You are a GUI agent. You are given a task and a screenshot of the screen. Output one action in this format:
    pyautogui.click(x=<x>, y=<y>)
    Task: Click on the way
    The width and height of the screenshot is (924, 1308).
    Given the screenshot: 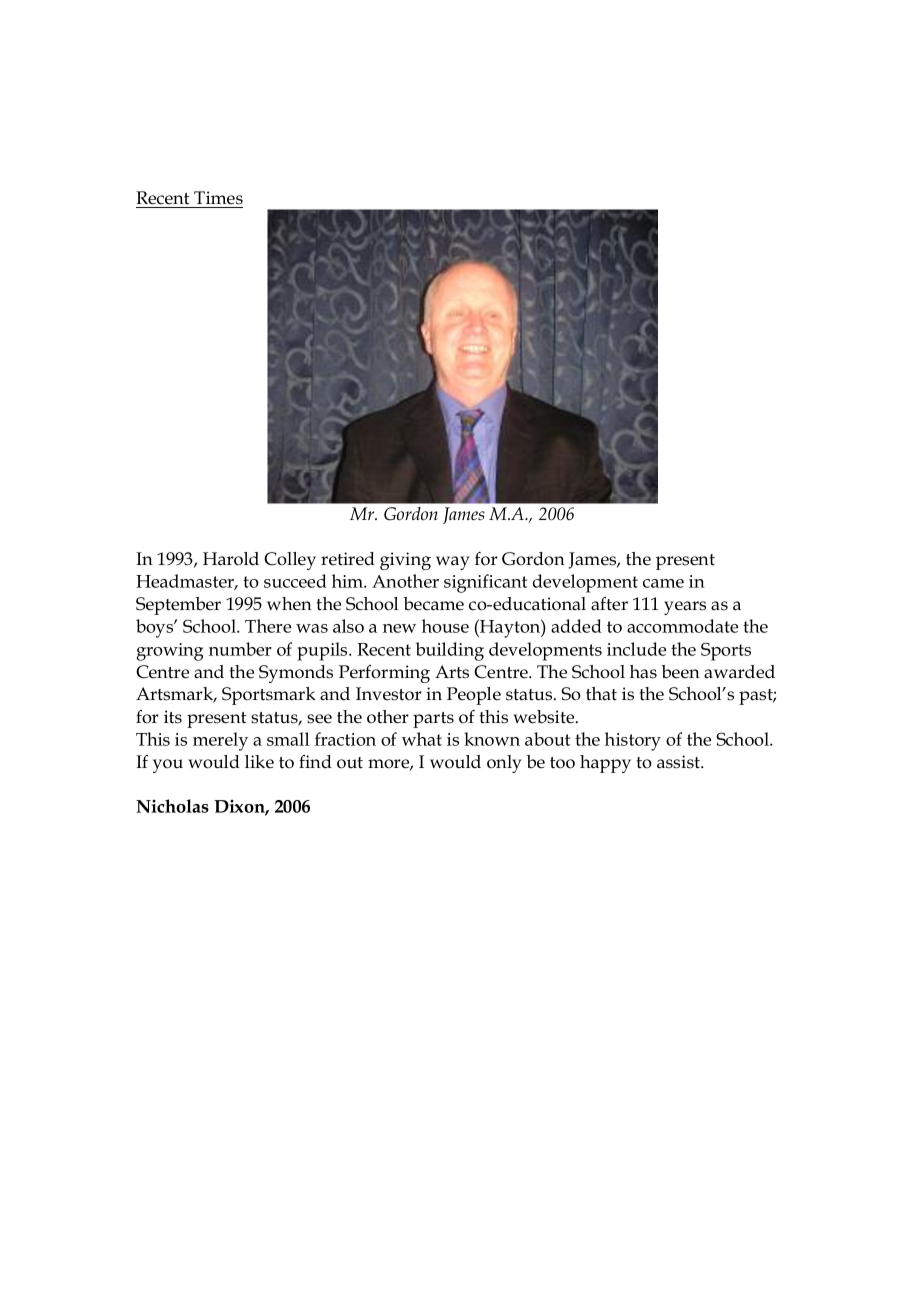 What is the action you would take?
    pyautogui.click(x=453, y=563)
